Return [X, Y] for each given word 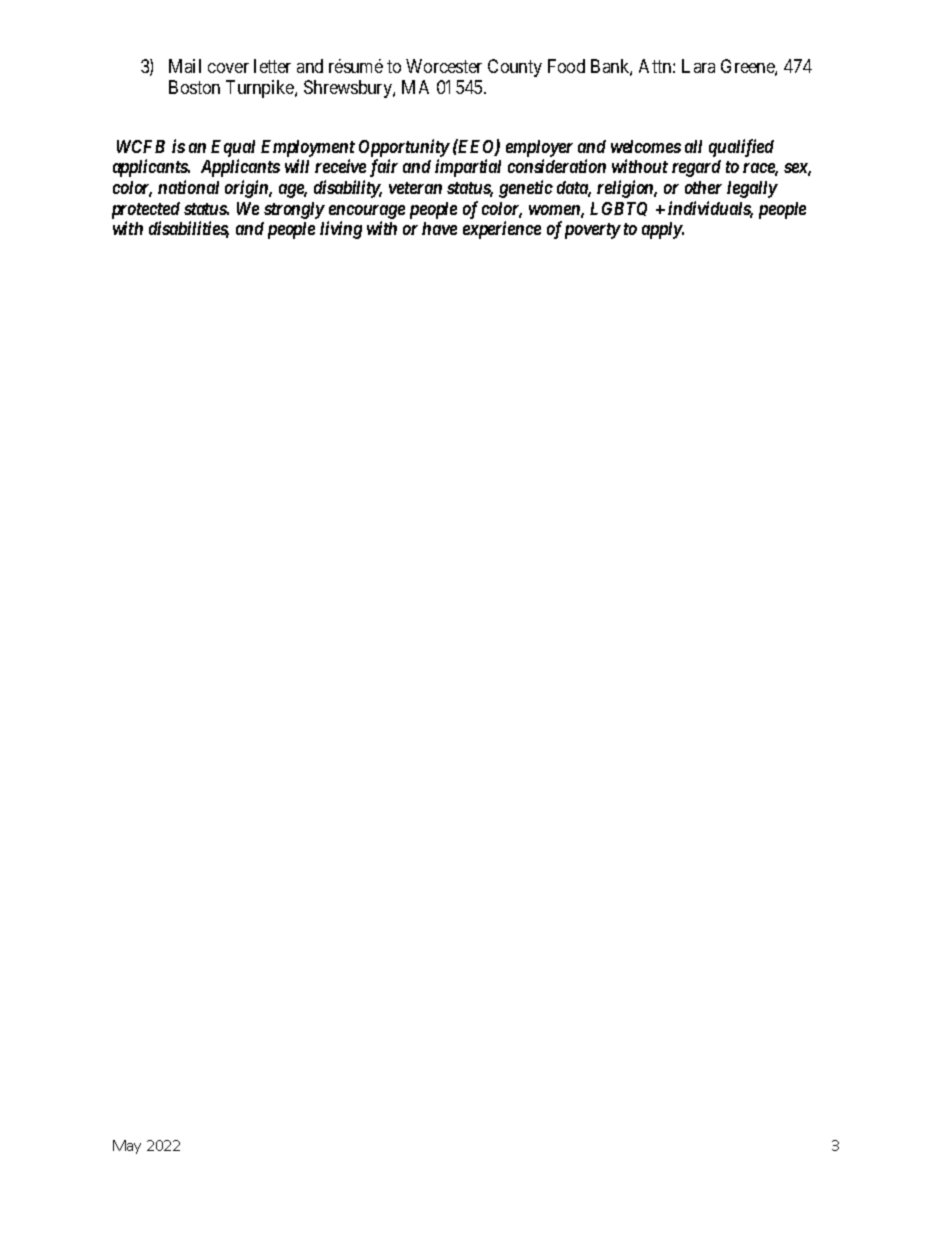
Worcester [444, 66]
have [439, 228]
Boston [194, 87]
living [341, 230]
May [127, 1147]
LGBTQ [618, 209]
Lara [698, 66]
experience [502, 230]
